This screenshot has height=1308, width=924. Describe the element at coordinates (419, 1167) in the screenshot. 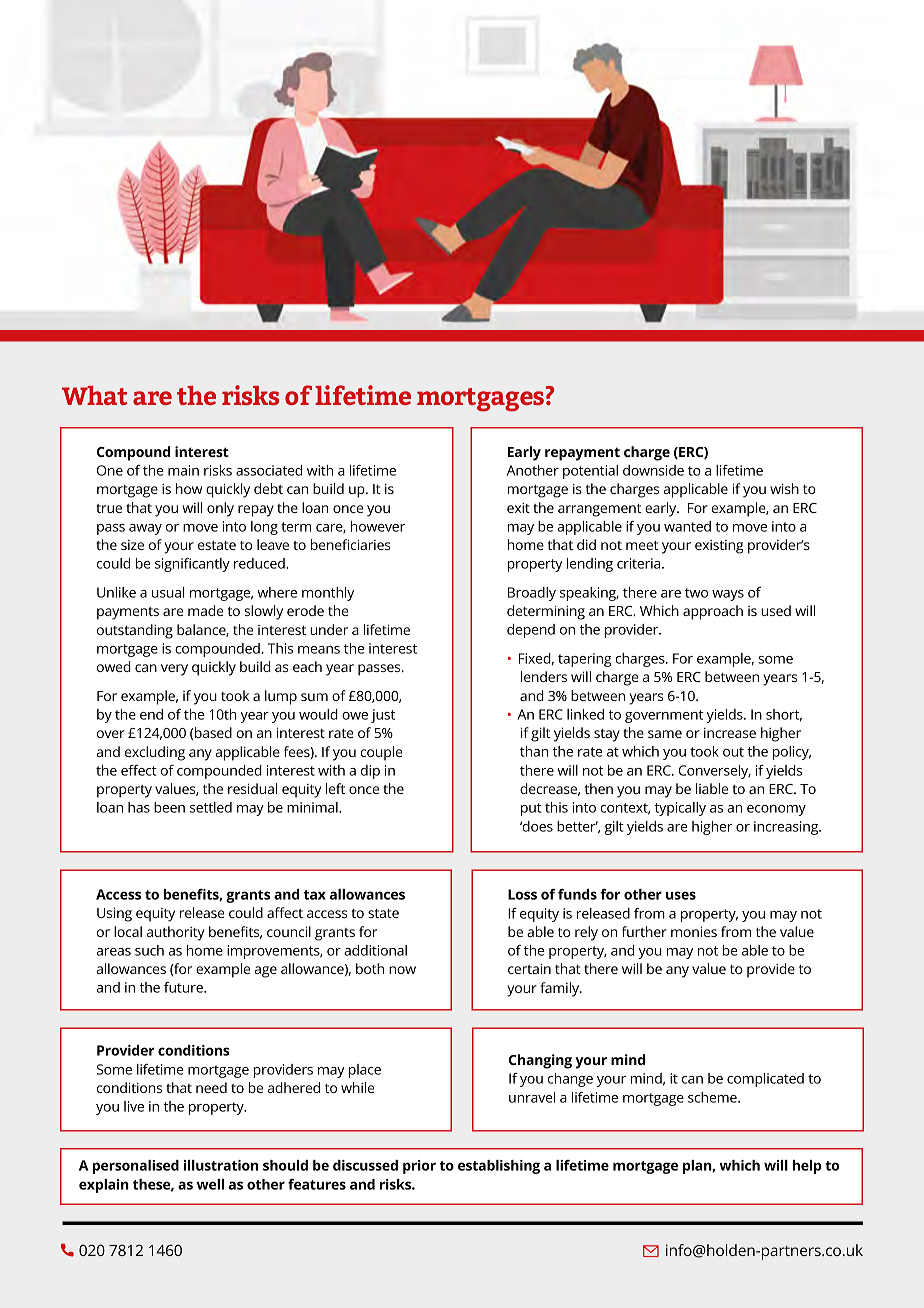

I see `prior` at that location.
